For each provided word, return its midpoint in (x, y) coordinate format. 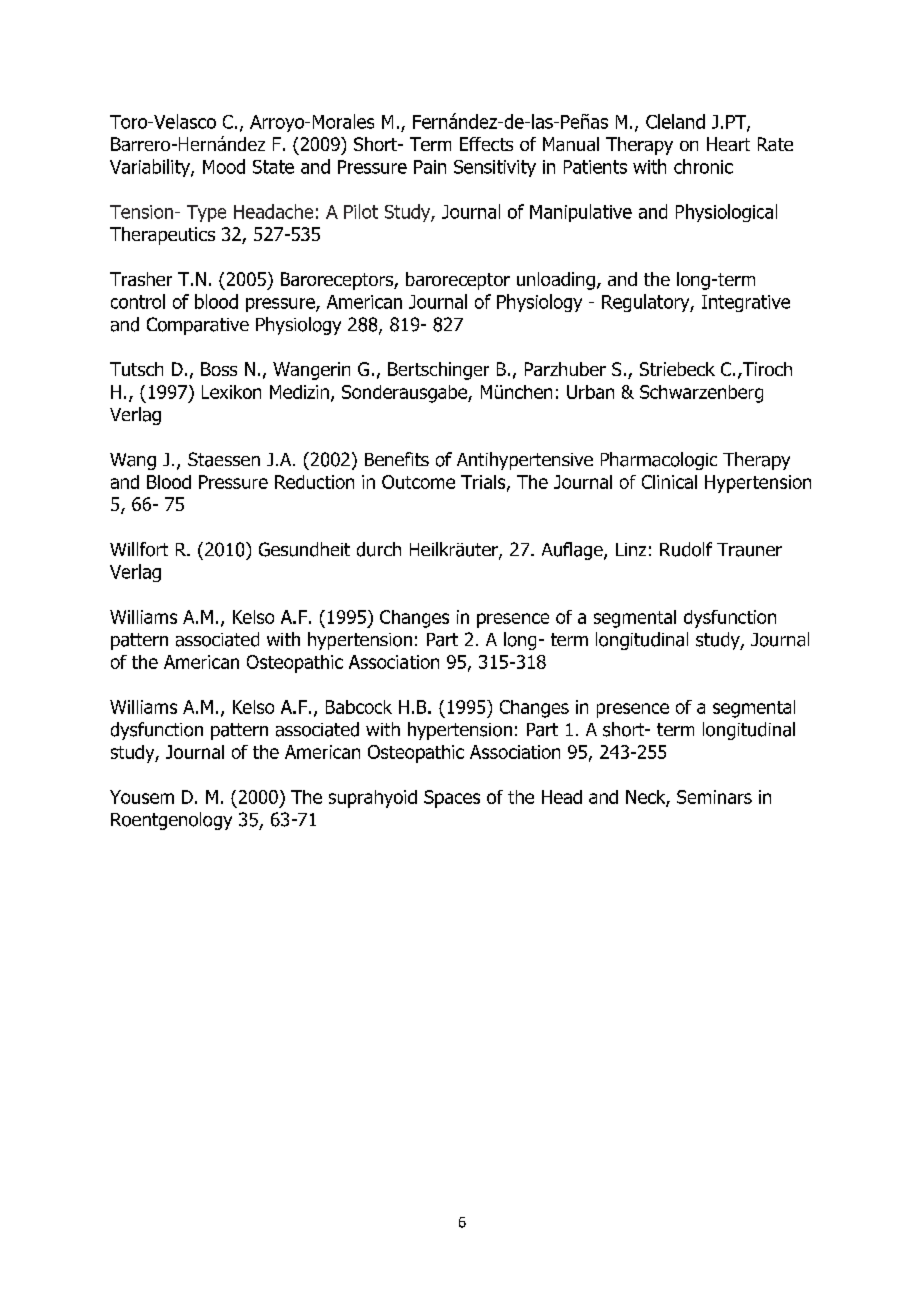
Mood (224, 166)
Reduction (314, 482)
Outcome (418, 482)
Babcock (359, 707)
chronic (703, 166)
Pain (430, 167)
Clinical (669, 482)
